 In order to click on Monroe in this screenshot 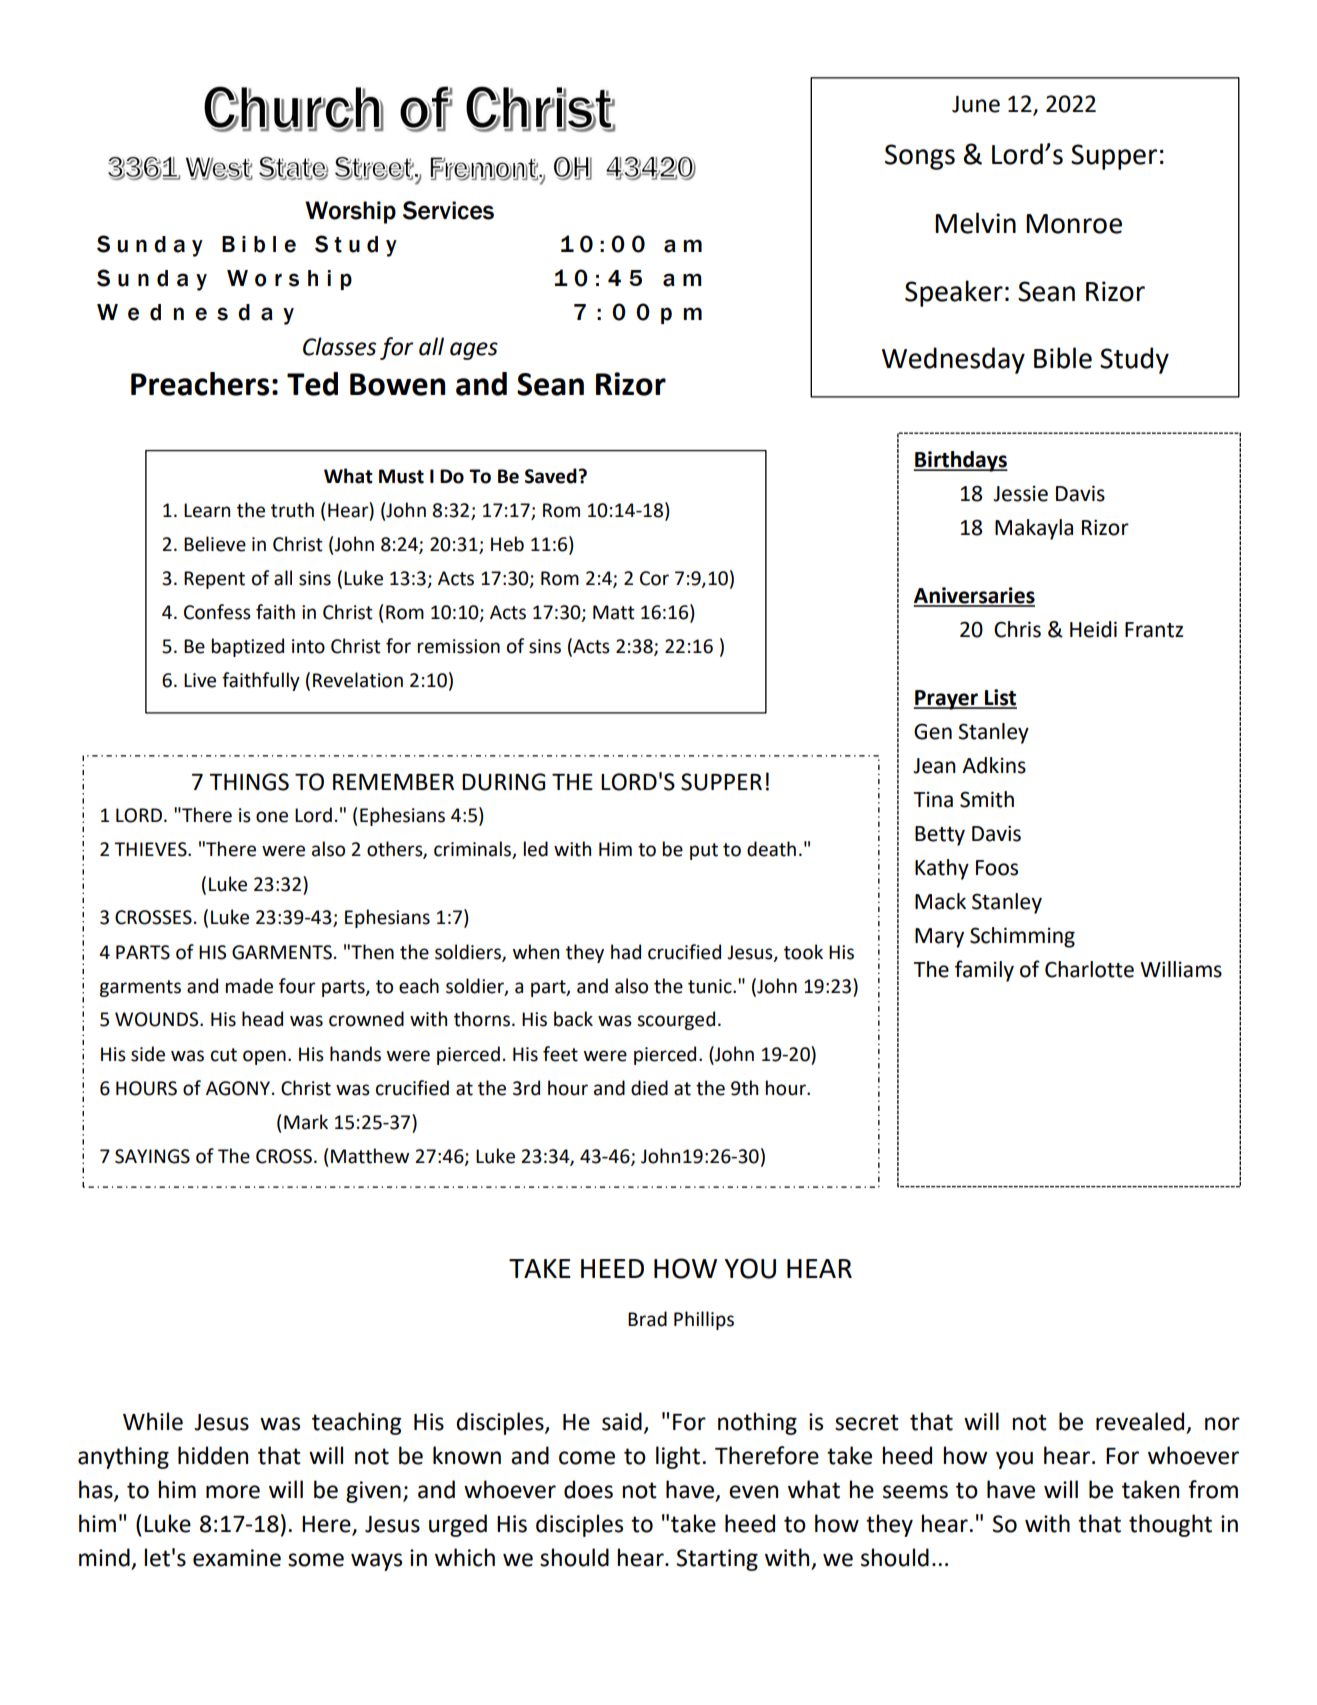, I will do `click(1074, 224)`.
